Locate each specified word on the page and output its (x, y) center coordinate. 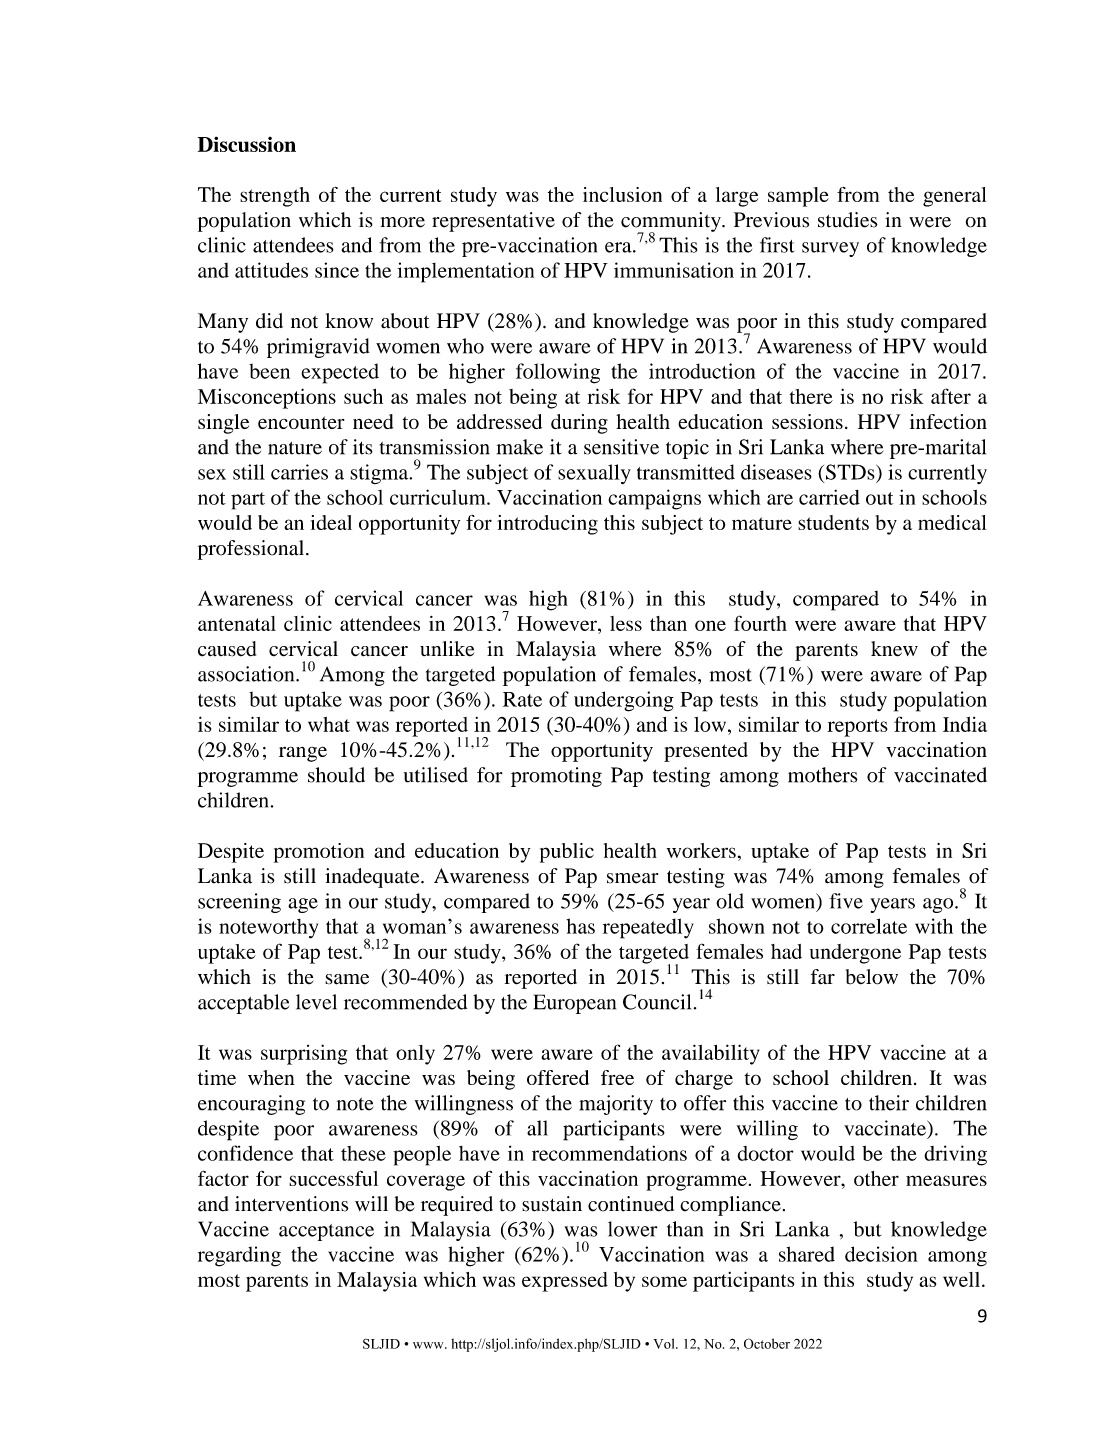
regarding (239, 1256)
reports (857, 728)
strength (275, 197)
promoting (556, 777)
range (303, 754)
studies (848, 220)
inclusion (622, 194)
